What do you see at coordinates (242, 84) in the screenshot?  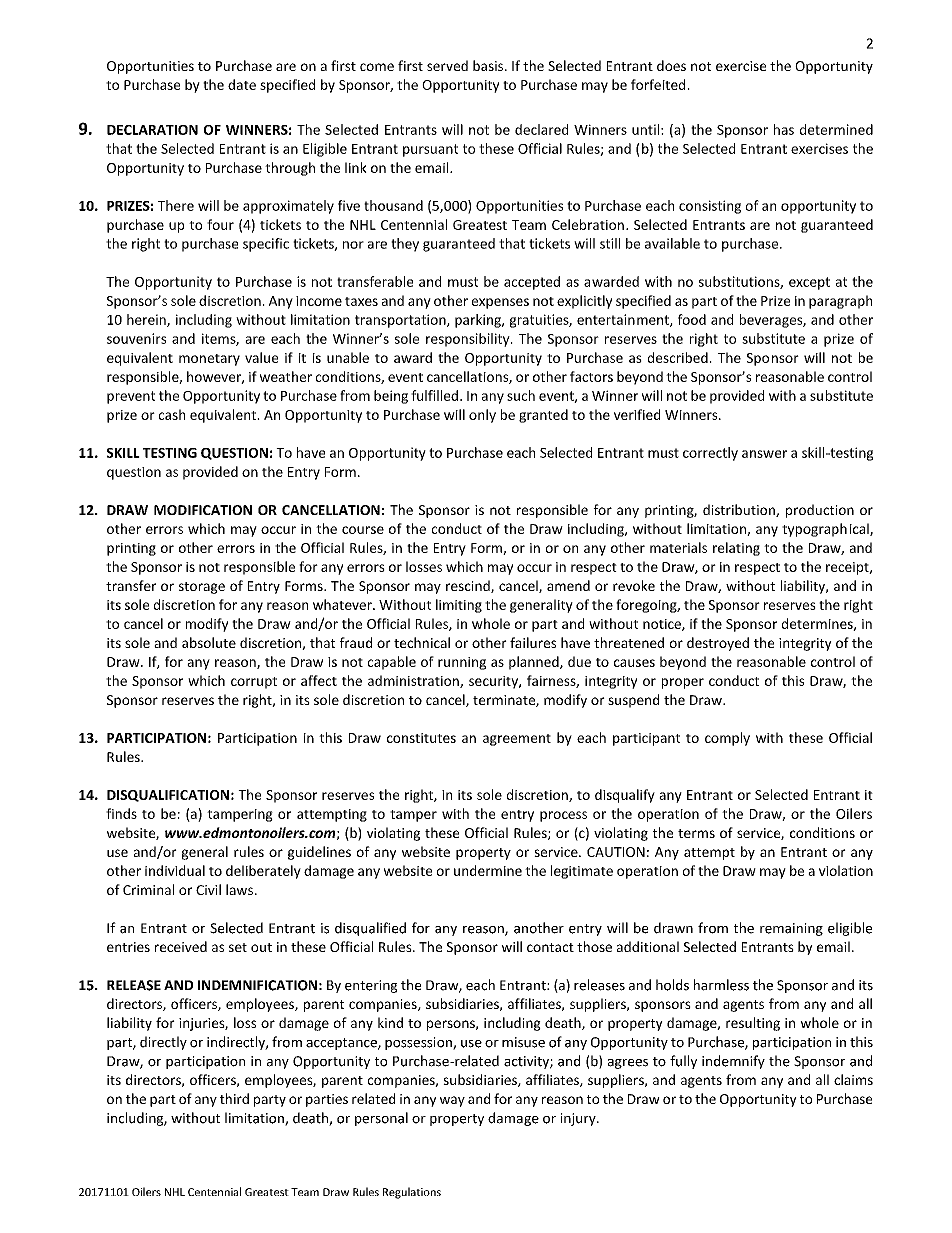 I see `date` at bounding box center [242, 84].
